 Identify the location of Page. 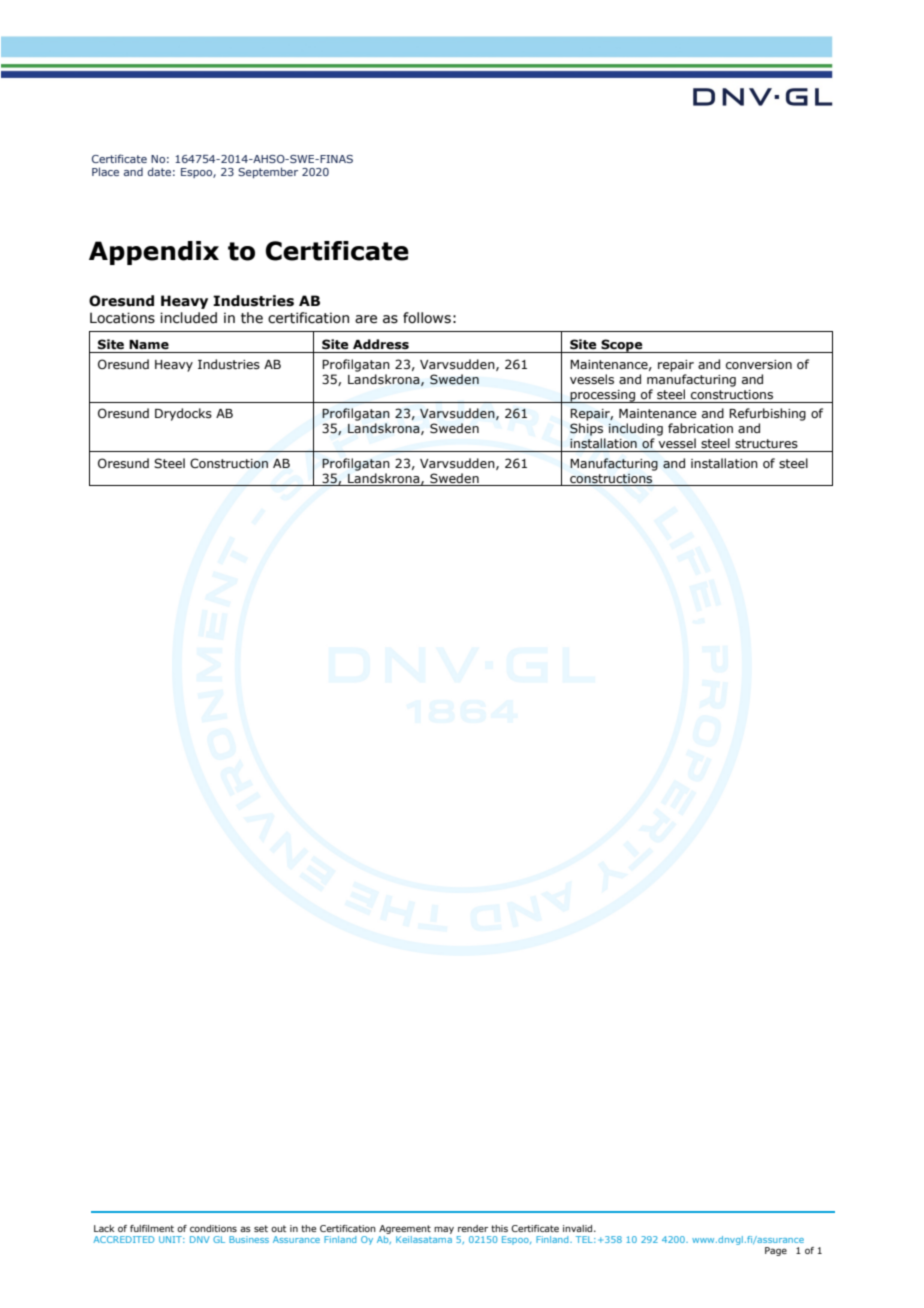
(776, 1251).
